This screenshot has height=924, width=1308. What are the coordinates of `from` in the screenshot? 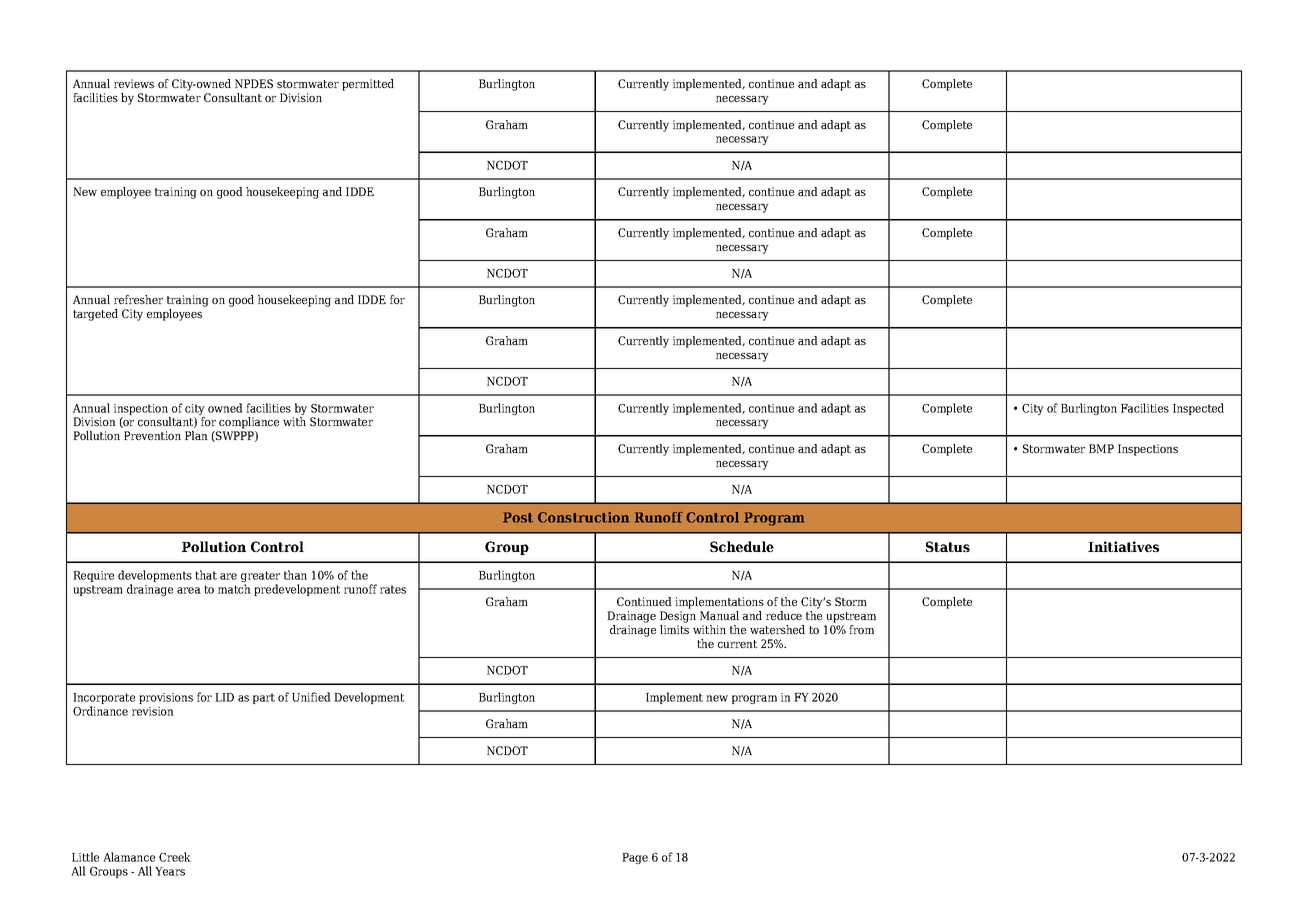 It's located at (861, 629).
